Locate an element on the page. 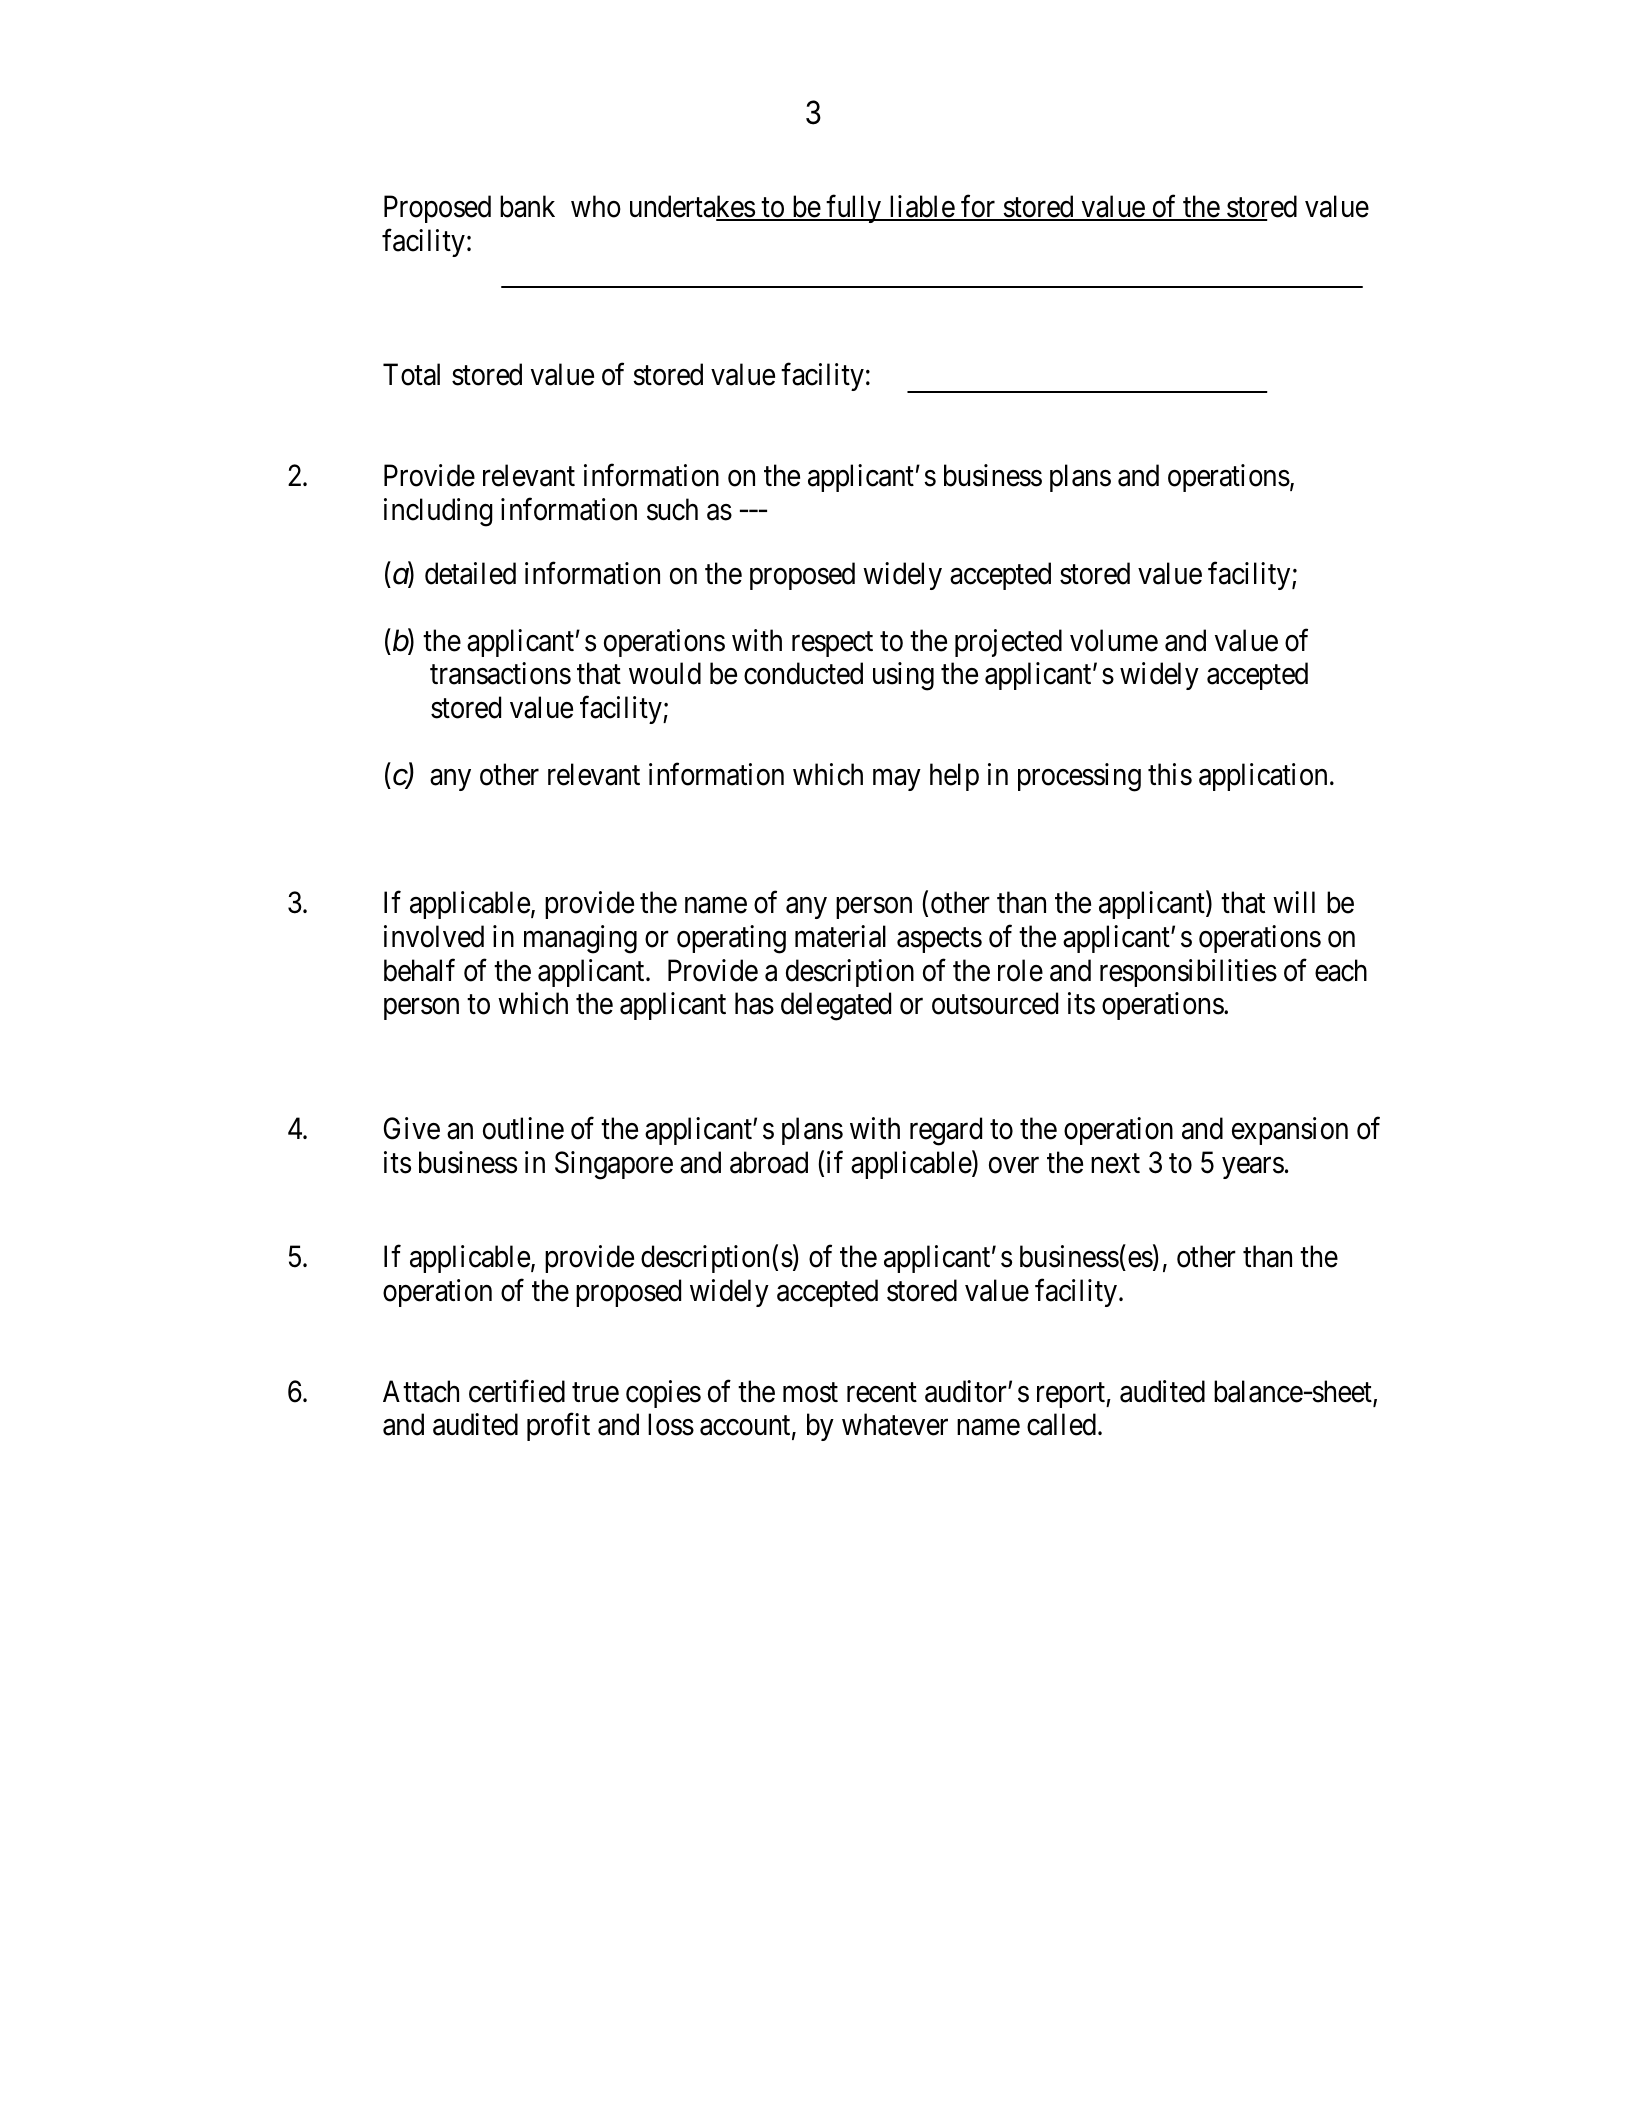  certified is located at coordinates (517, 1391).
